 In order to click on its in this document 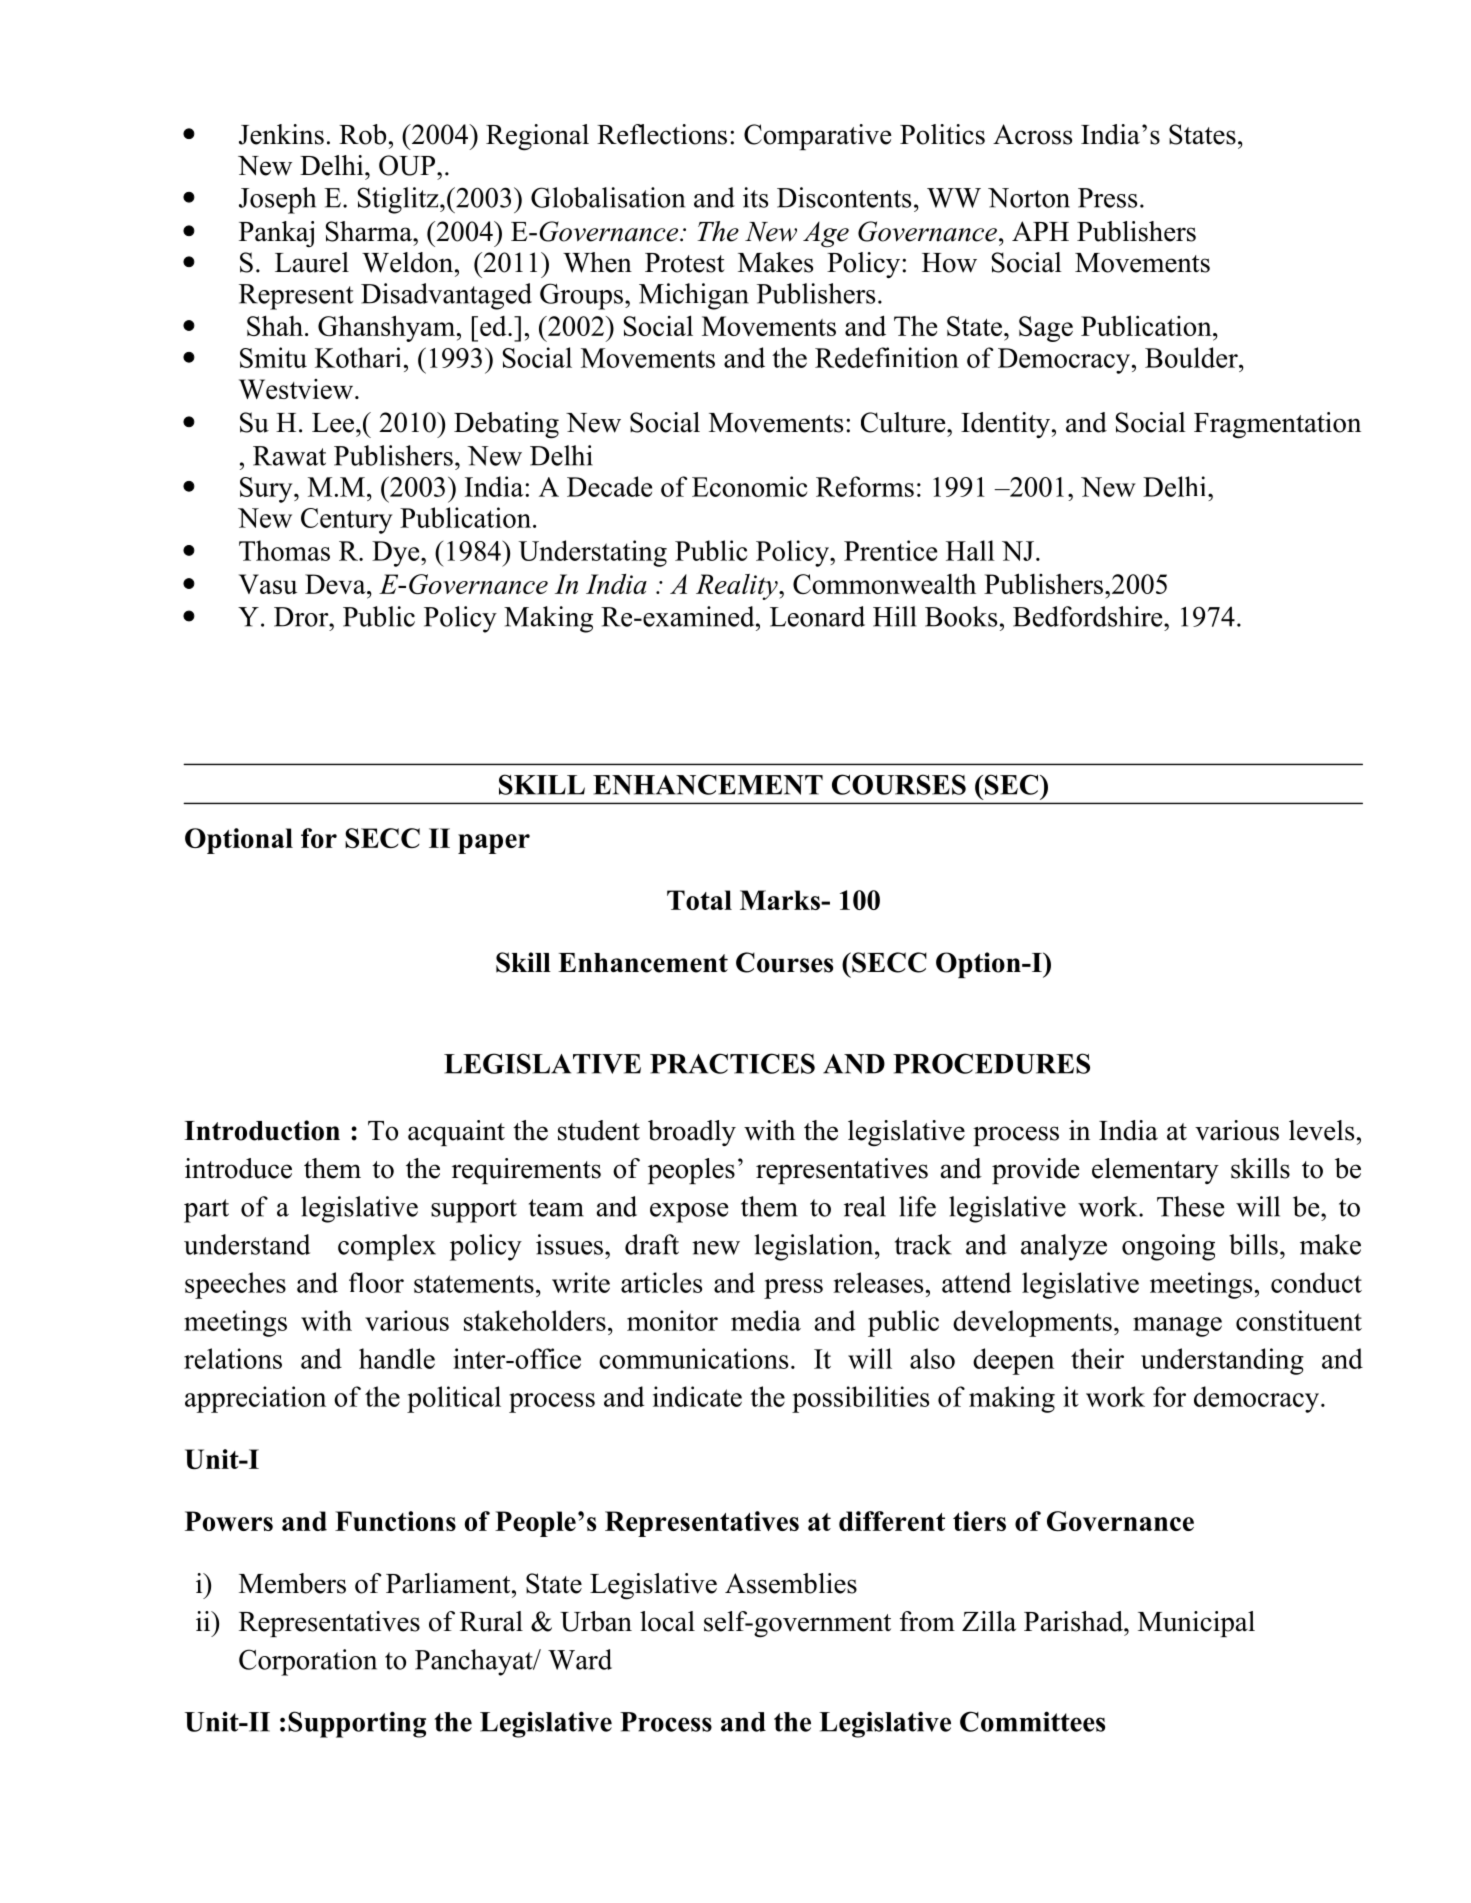, I will do `click(755, 197)`.
